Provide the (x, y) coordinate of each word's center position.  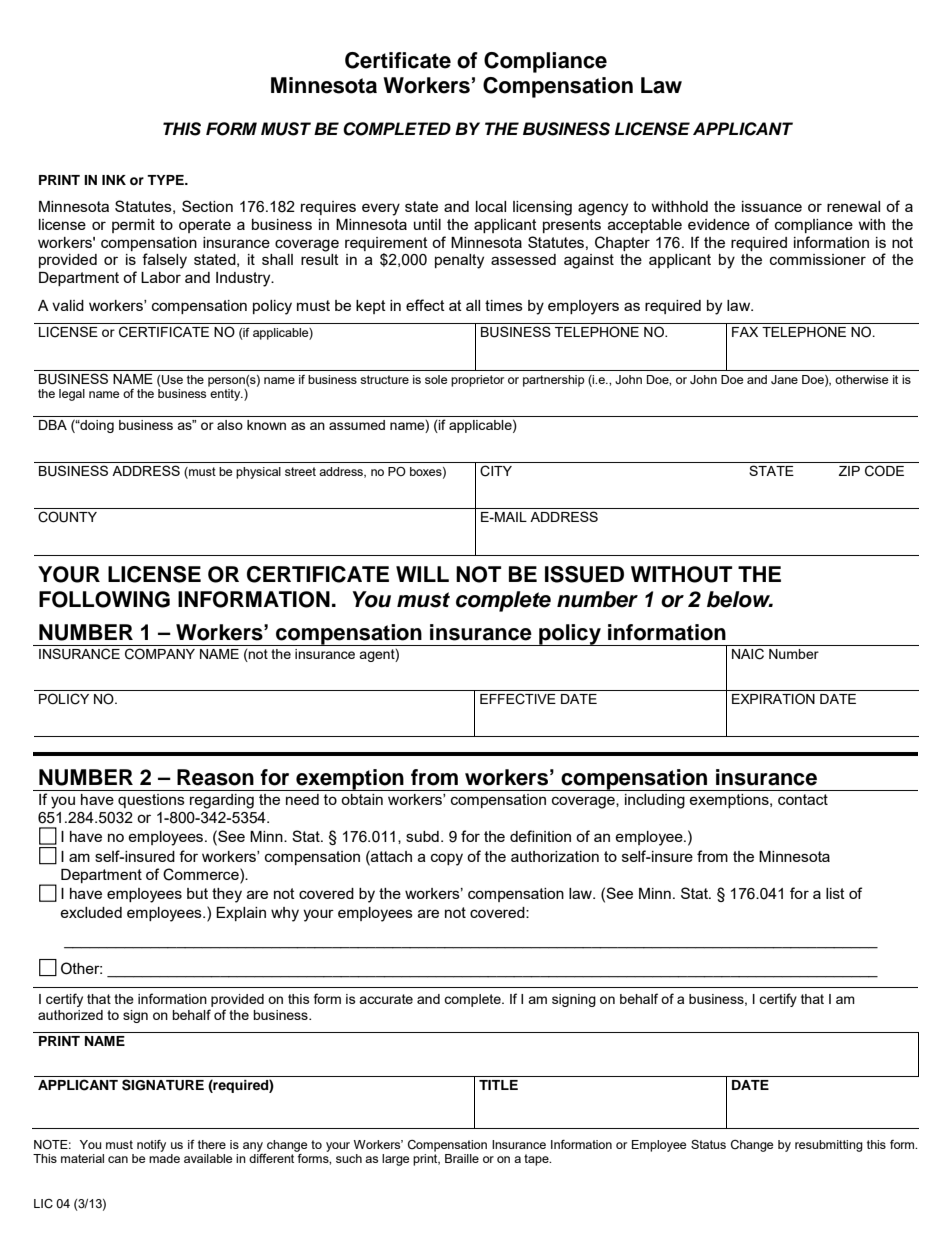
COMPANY (160, 654)
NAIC (748, 654)
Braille (462, 1158)
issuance (772, 206)
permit (133, 226)
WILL (422, 574)
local (491, 206)
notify (151, 1146)
